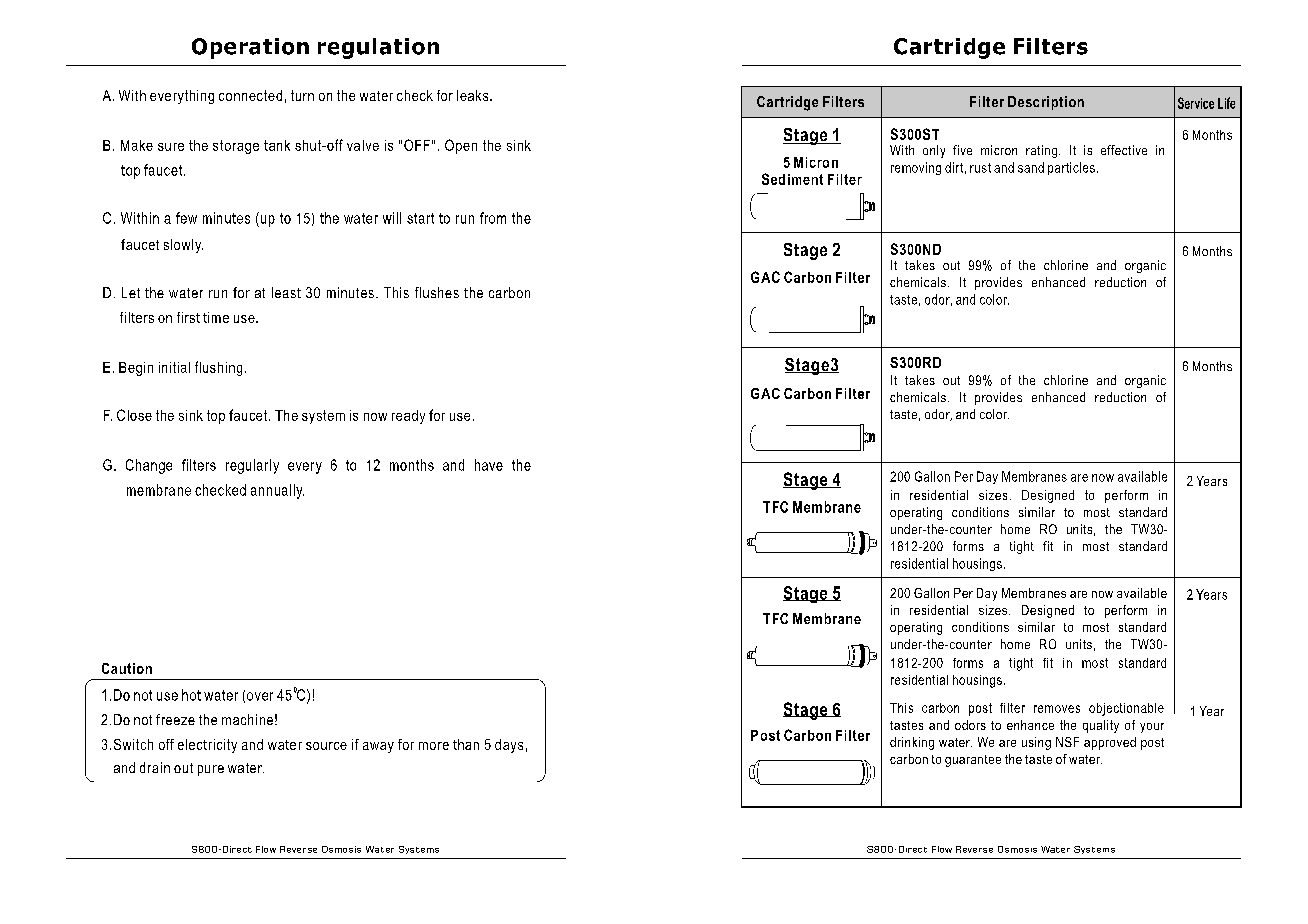 This document has height=924, width=1308. Describe the element at coordinates (1057, 709) in the document. I see `removes` at that location.
